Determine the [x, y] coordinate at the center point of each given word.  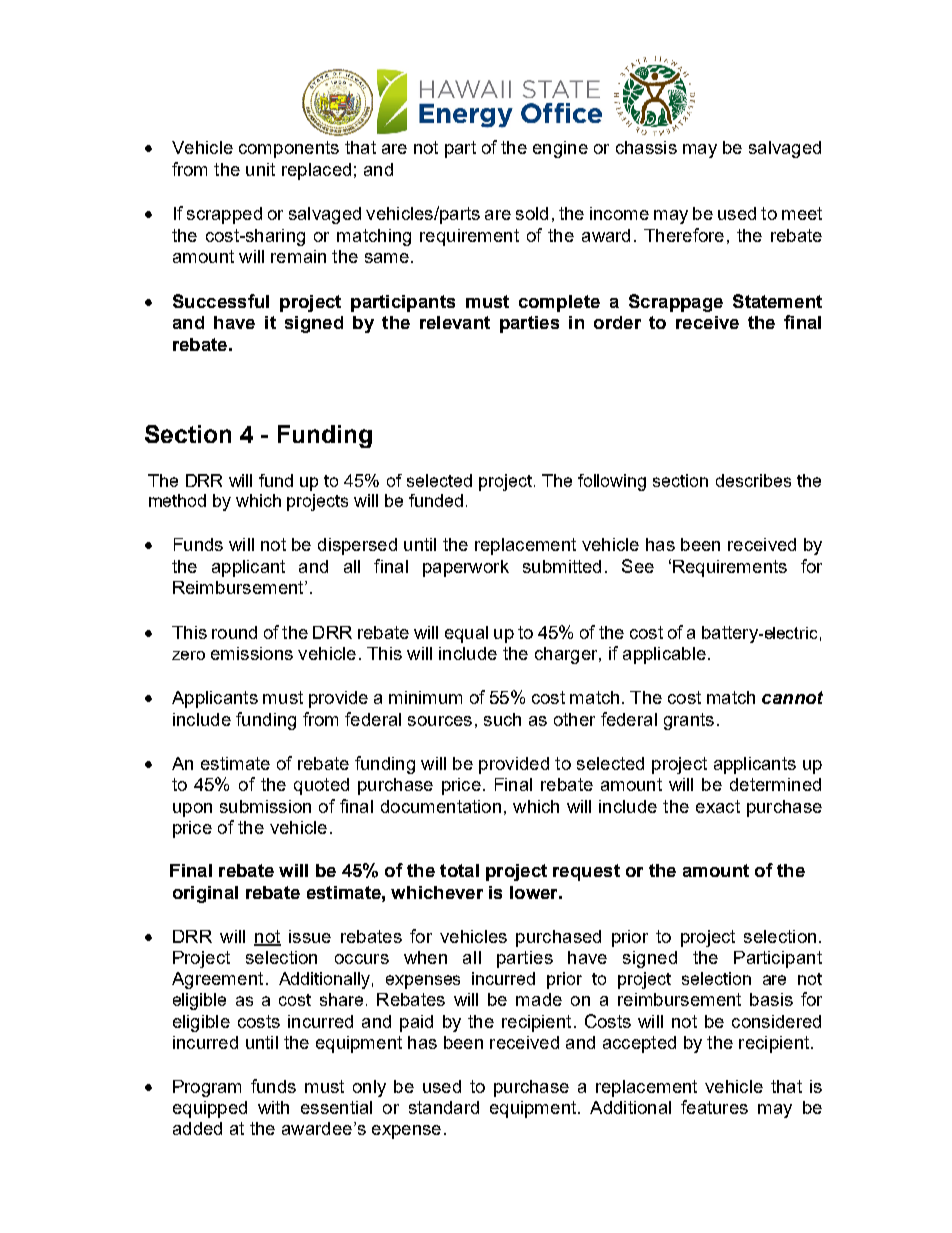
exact [718, 806]
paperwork [466, 568]
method [177, 500]
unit [260, 169]
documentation [441, 806]
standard [444, 1107]
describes [753, 480]
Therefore [684, 235]
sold [532, 213]
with [273, 1107]
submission [265, 806]
